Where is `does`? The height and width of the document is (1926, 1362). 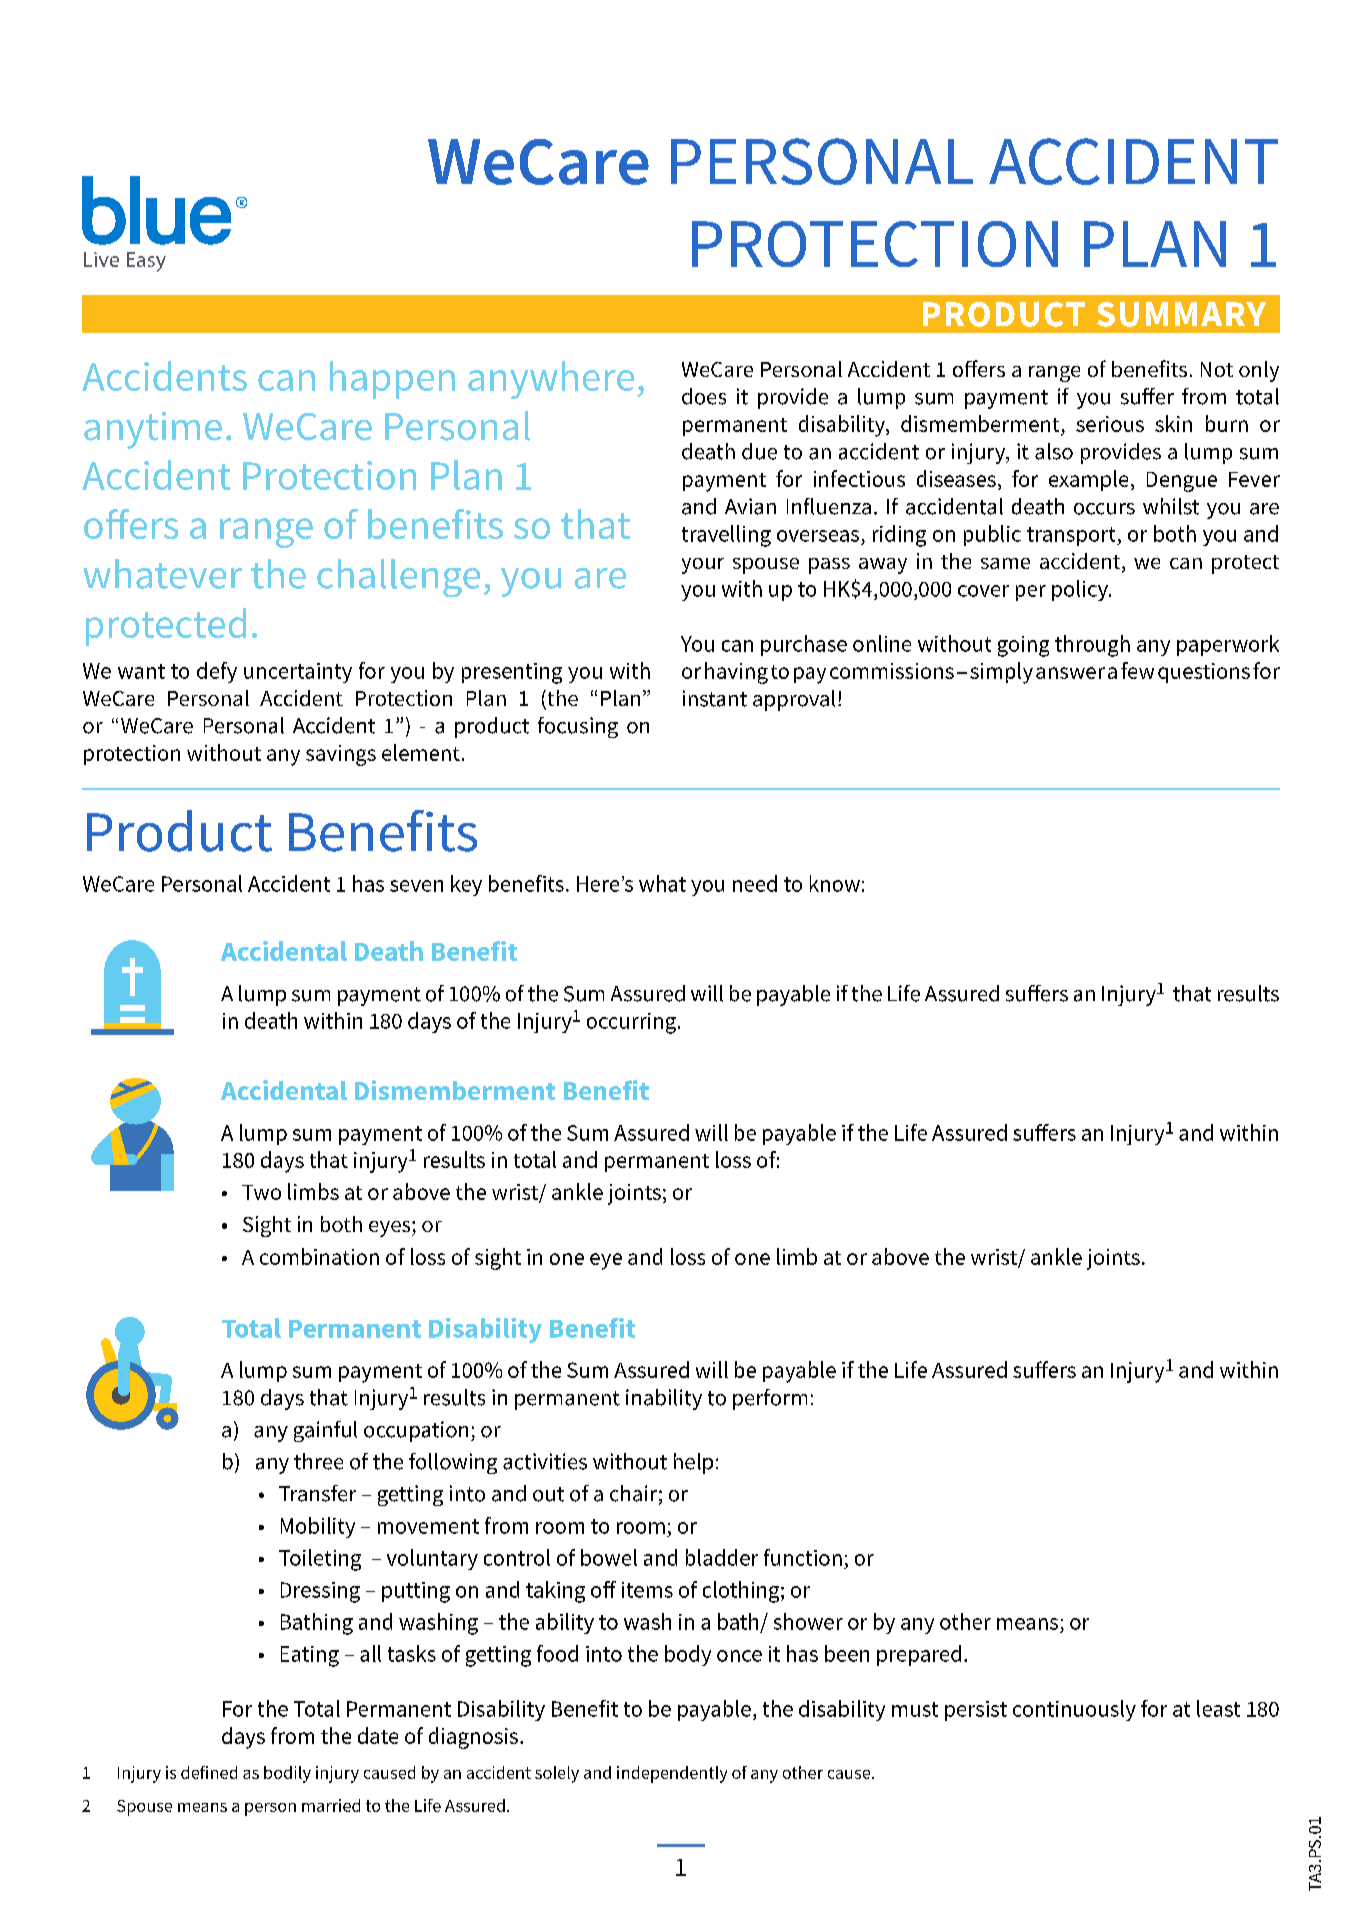
does is located at coordinates (704, 396).
